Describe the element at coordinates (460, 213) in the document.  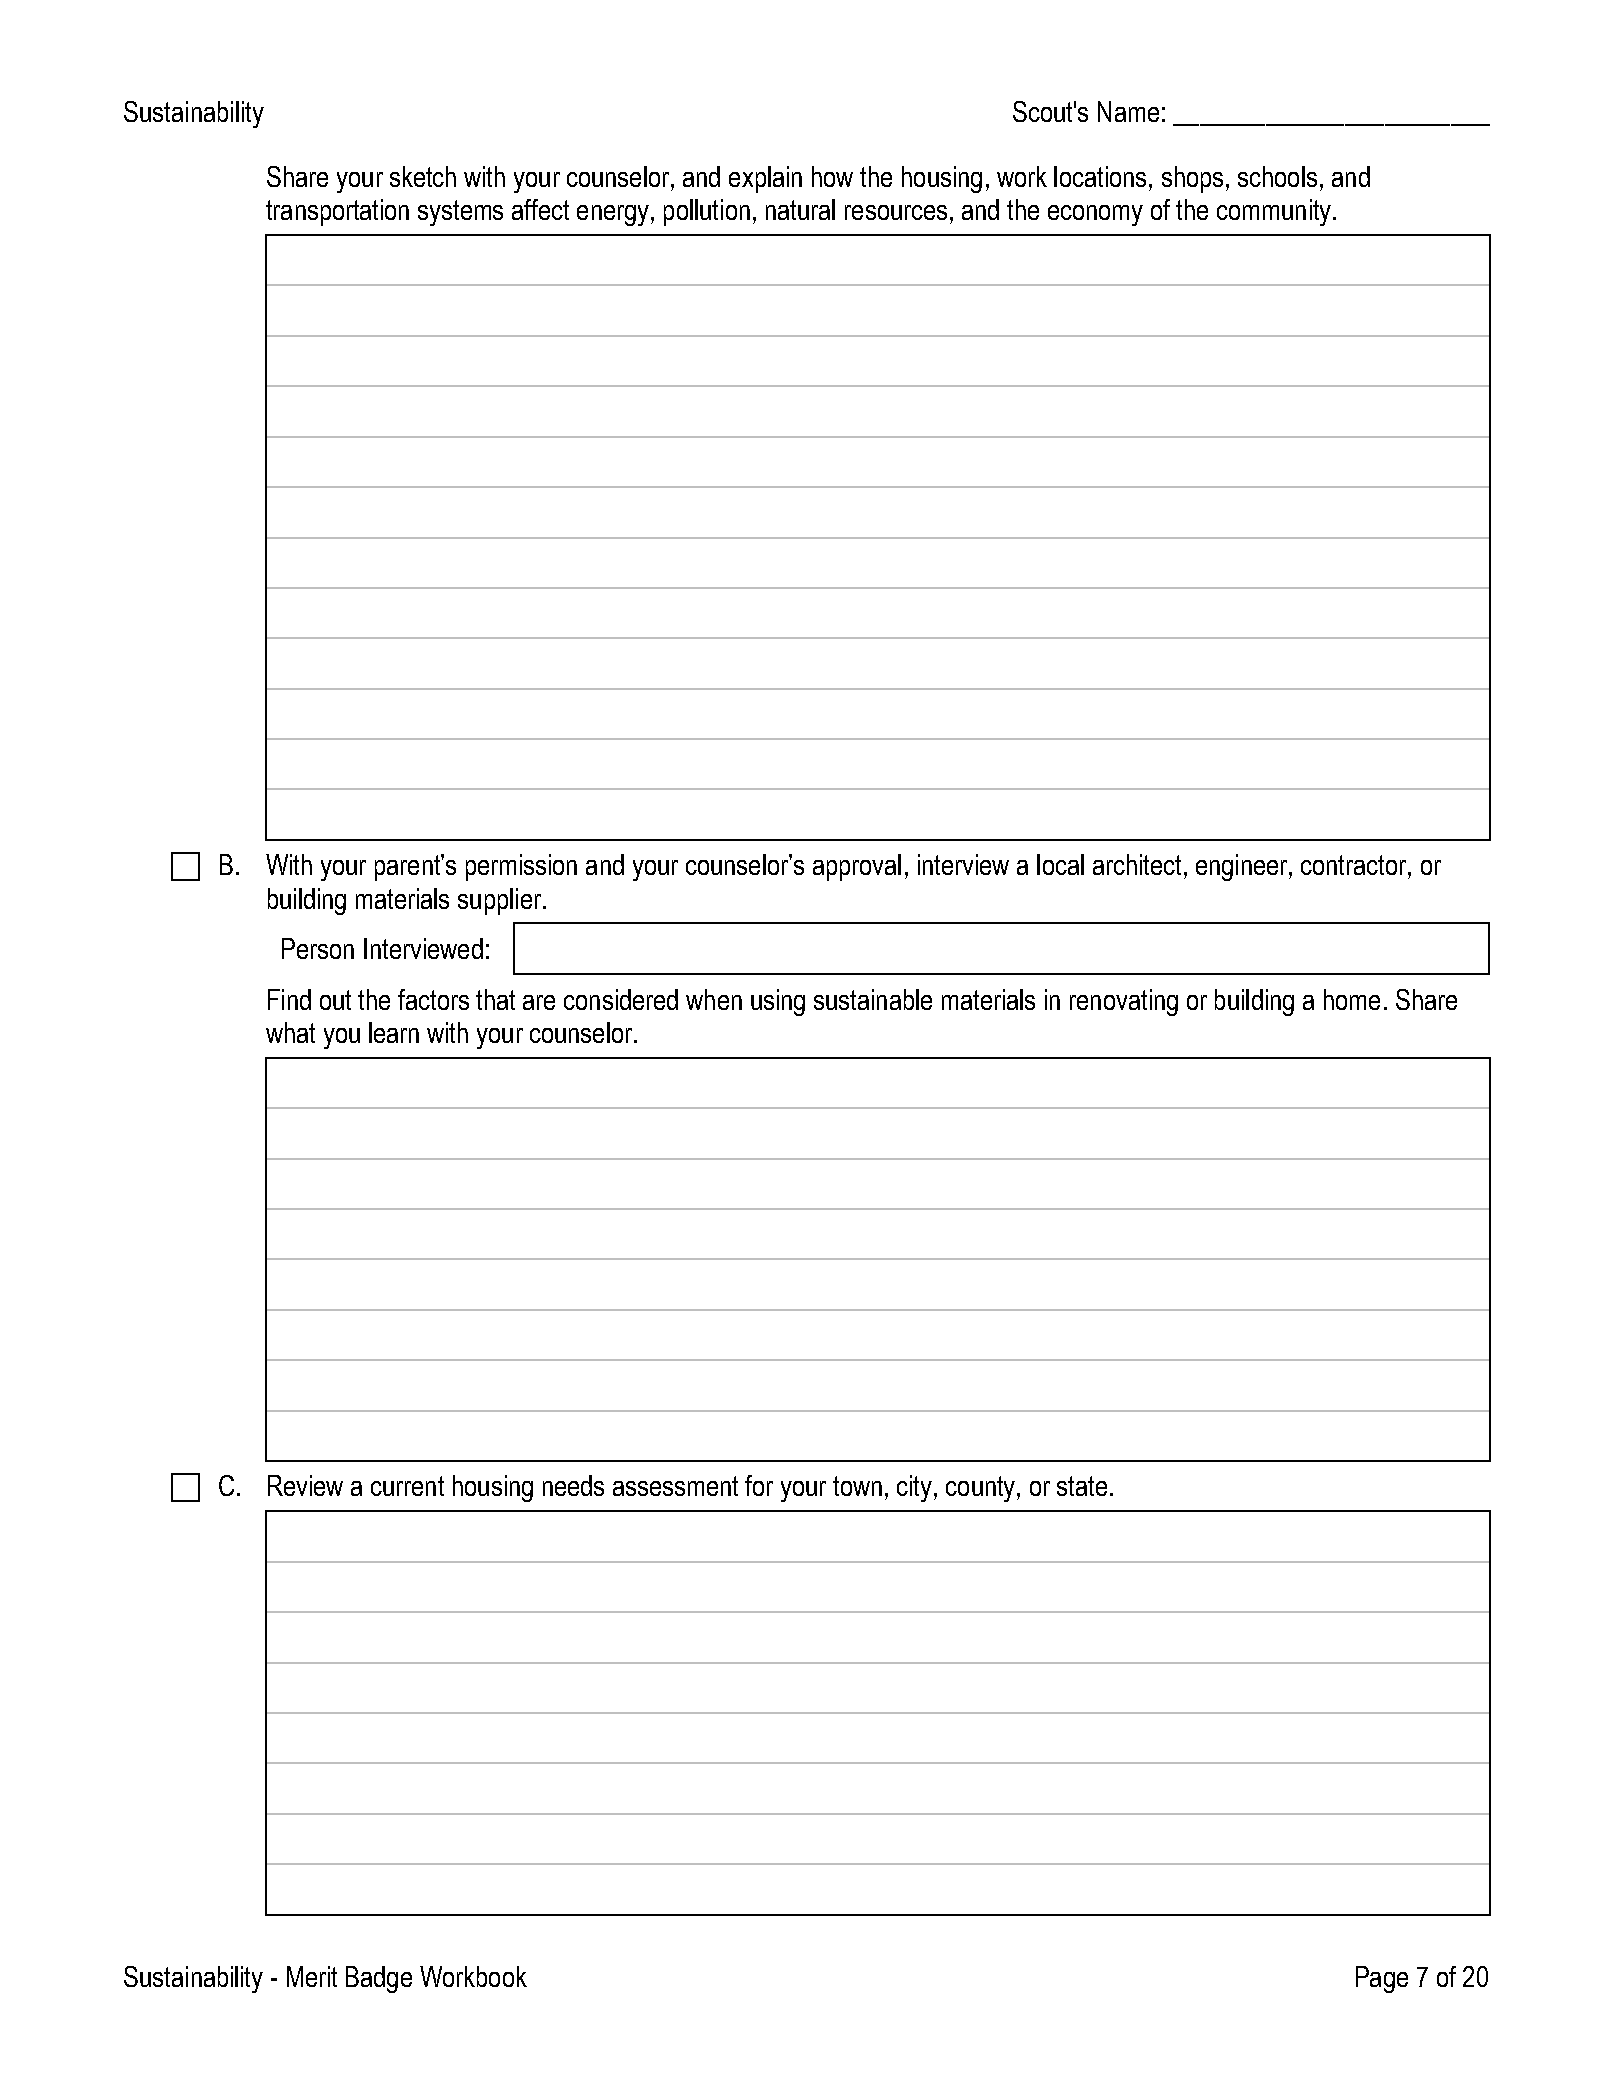
I see `systems` at that location.
